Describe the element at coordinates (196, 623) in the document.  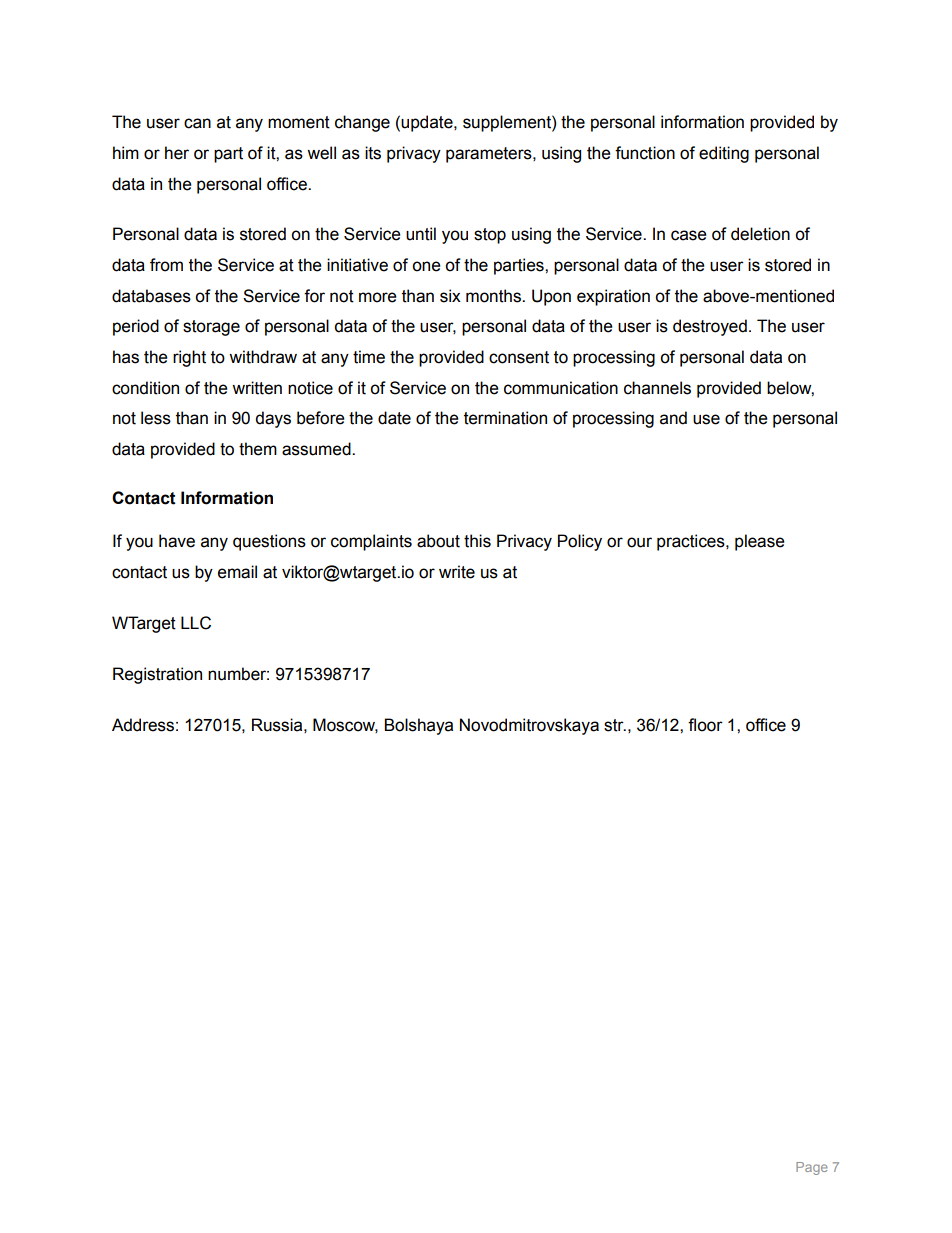
I see `LLC` at that location.
